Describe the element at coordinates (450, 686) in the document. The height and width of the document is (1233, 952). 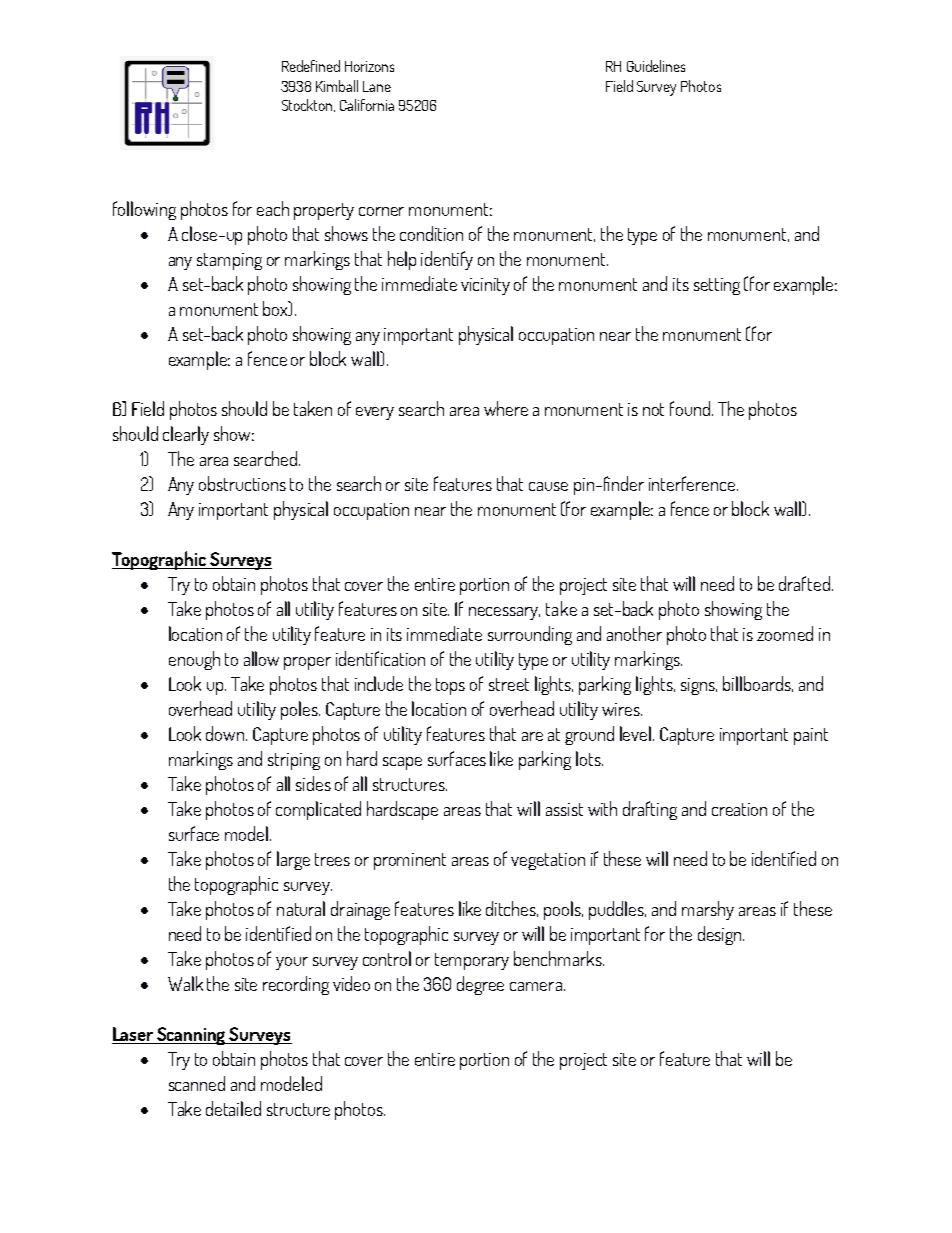
I see `tops` at that location.
